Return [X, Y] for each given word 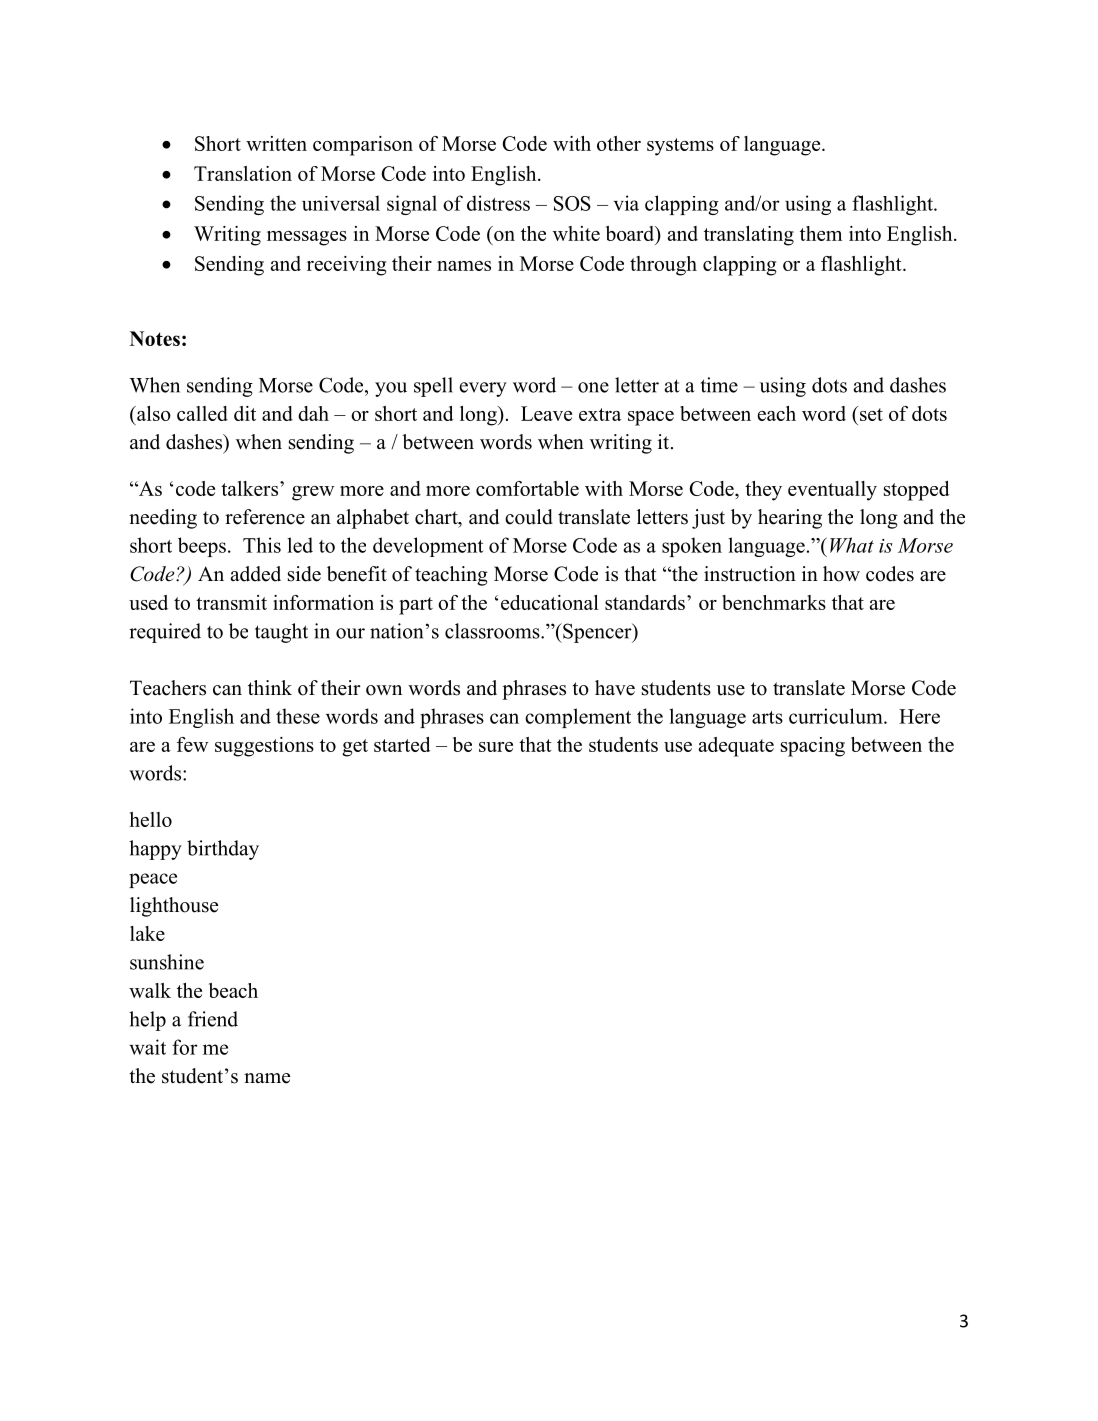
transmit [231, 602]
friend [213, 1019]
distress [498, 203]
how [841, 574]
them [821, 233]
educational [550, 602]
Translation [243, 173]
